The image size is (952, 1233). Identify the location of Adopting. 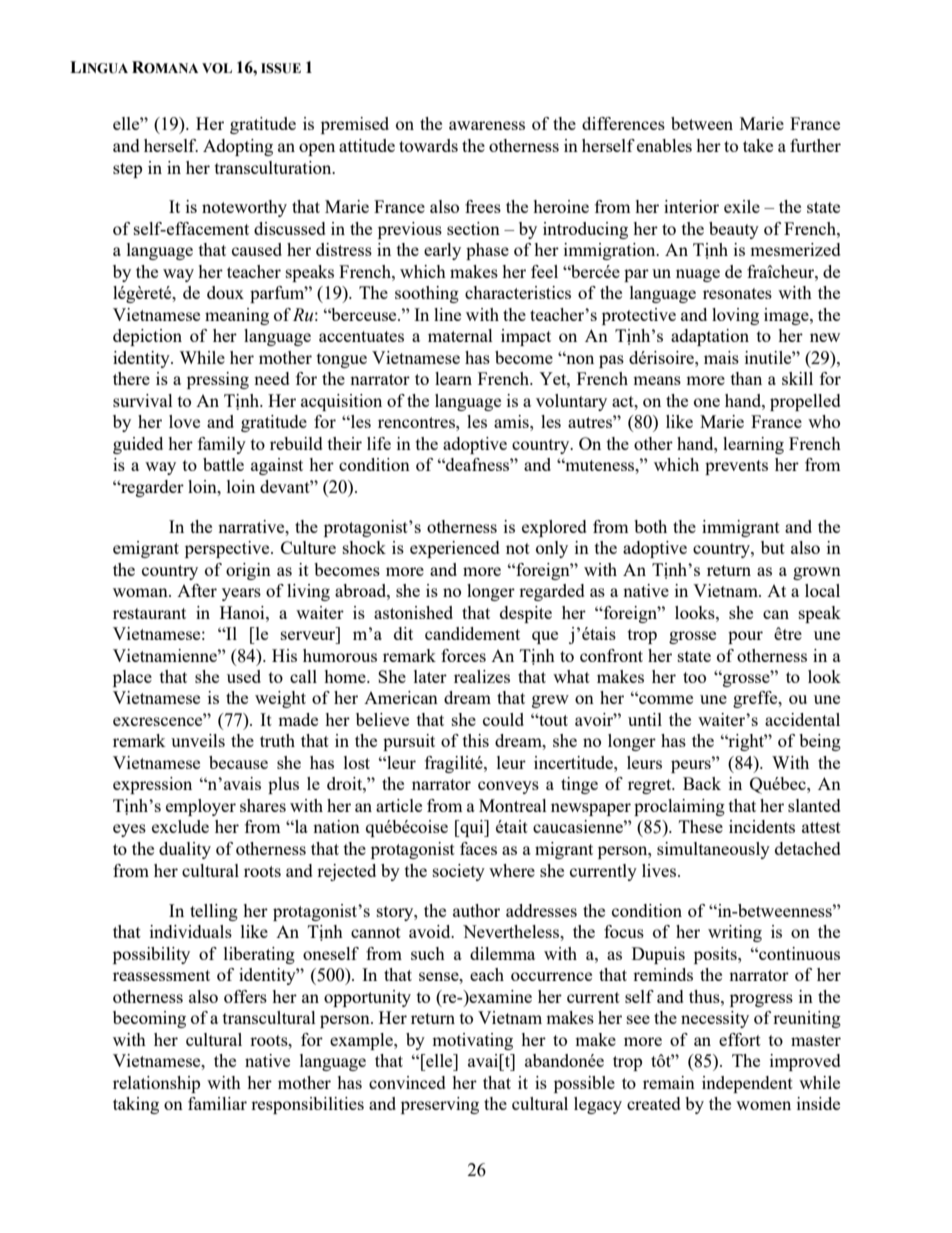
(238, 147).
